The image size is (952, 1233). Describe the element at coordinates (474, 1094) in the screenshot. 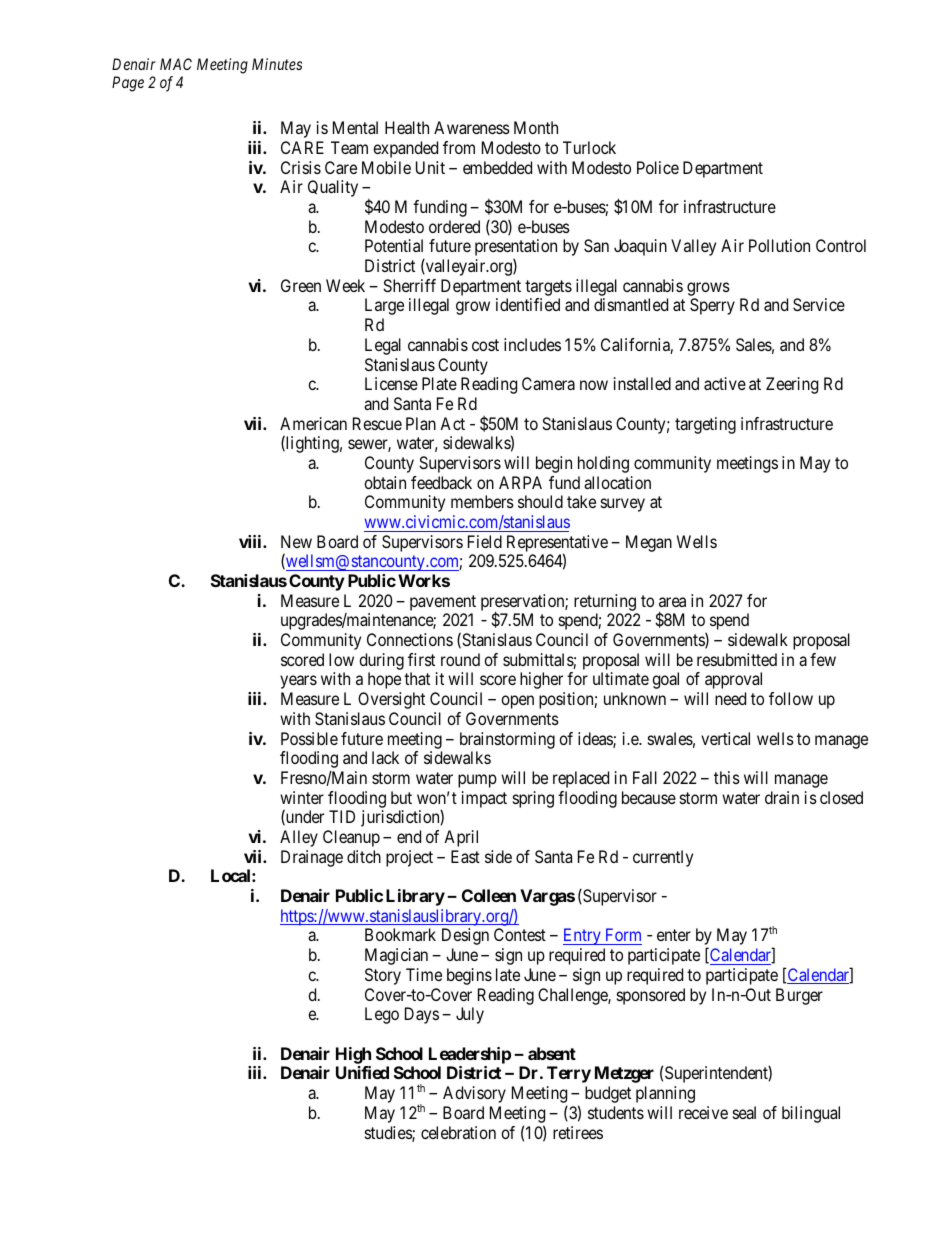

I see `Advisory` at that location.
